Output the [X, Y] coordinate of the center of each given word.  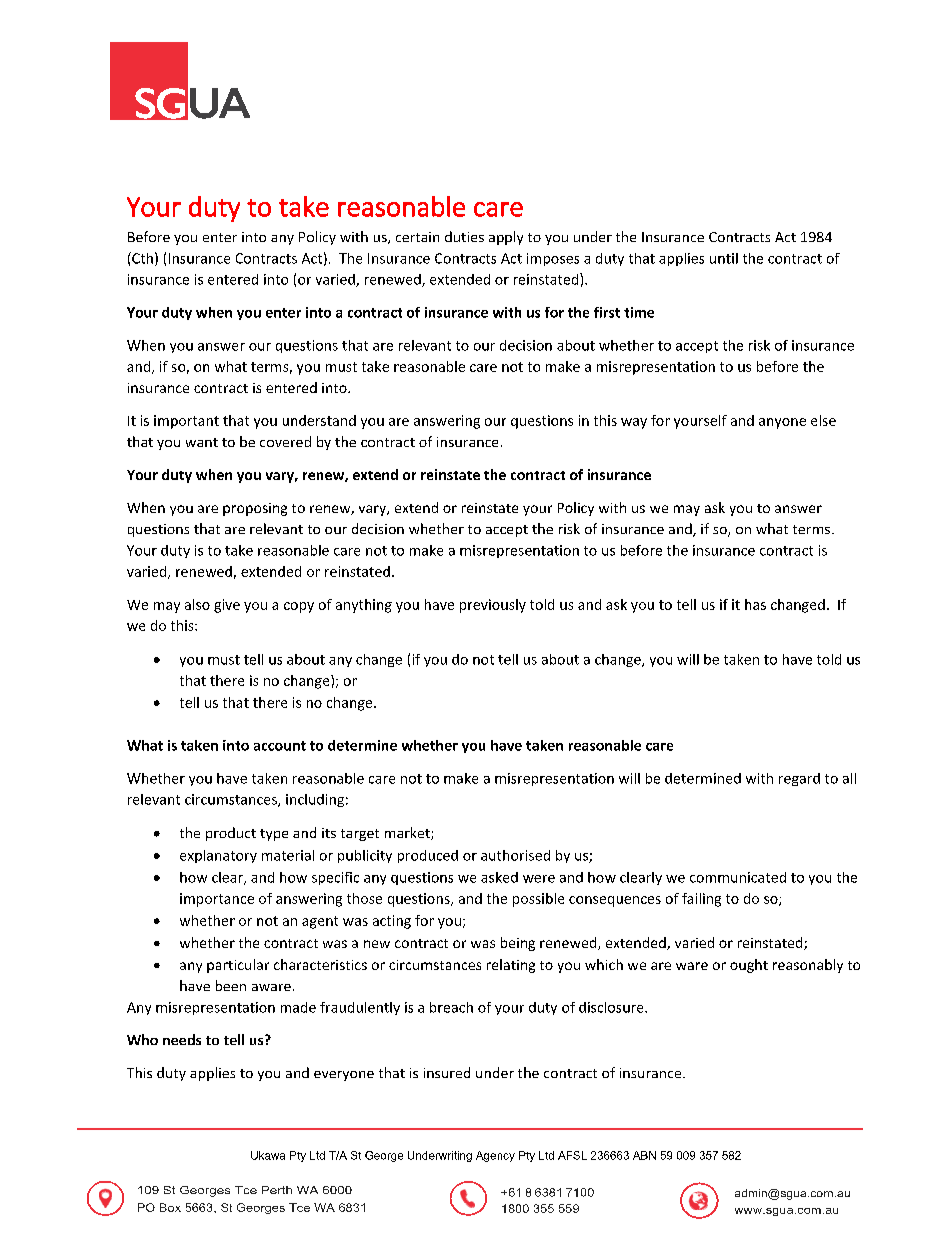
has [755, 604]
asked [499, 877]
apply [506, 238]
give [227, 606]
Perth [277, 1190]
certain [417, 237]
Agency [495, 1156]
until [724, 258]
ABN [644, 1155]
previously [493, 606]
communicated [738, 877]
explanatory [218, 856]
